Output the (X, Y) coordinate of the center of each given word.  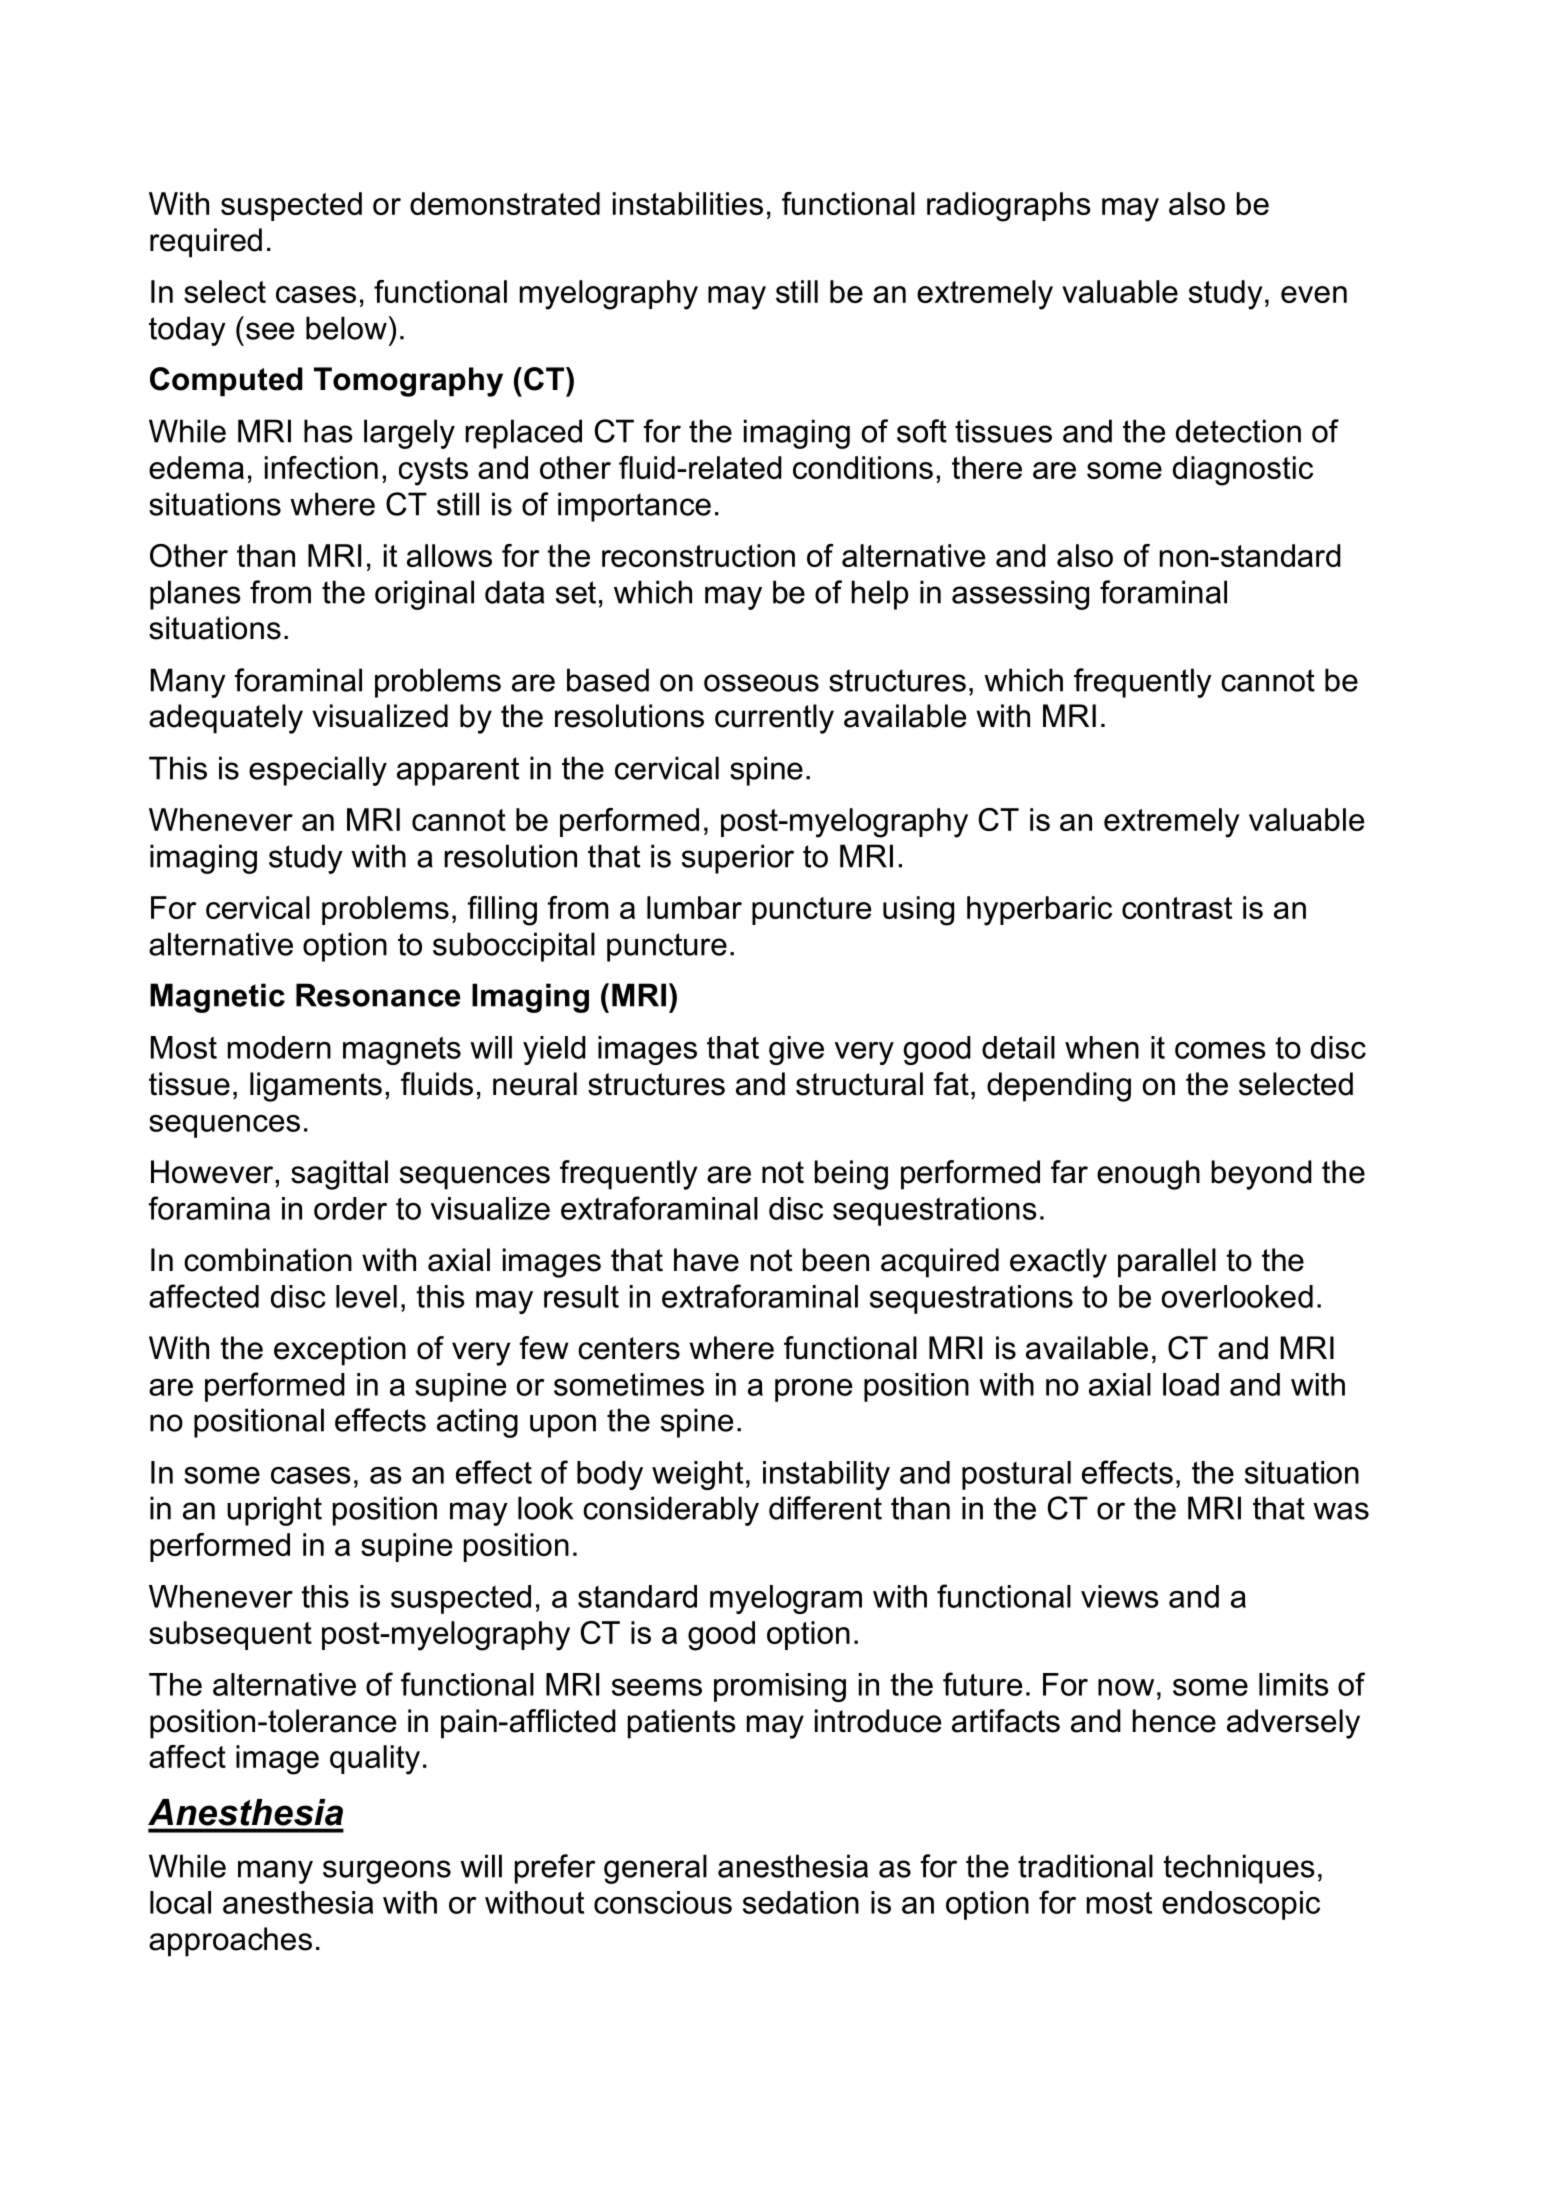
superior (738, 859)
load (1191, 1384)
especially (318, 771)
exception (340, 1351)
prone (813, 1390)
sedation (801, 1902)
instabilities (688, 203)
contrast (1177, 908)
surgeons (387, 1872)
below (346, 328)
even (1314, 294)
